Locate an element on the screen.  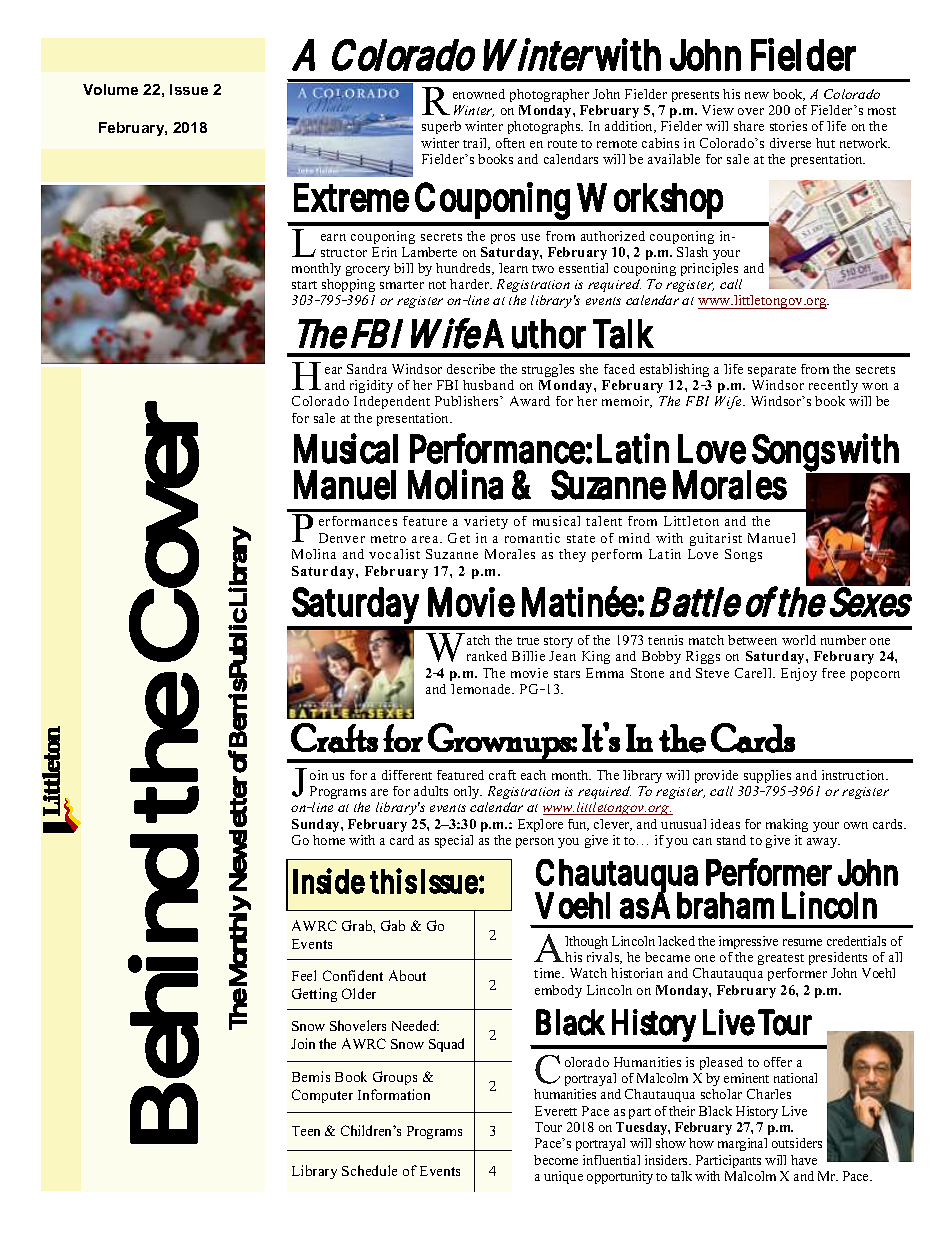
Teen is located at coordinates (306, 1131).
